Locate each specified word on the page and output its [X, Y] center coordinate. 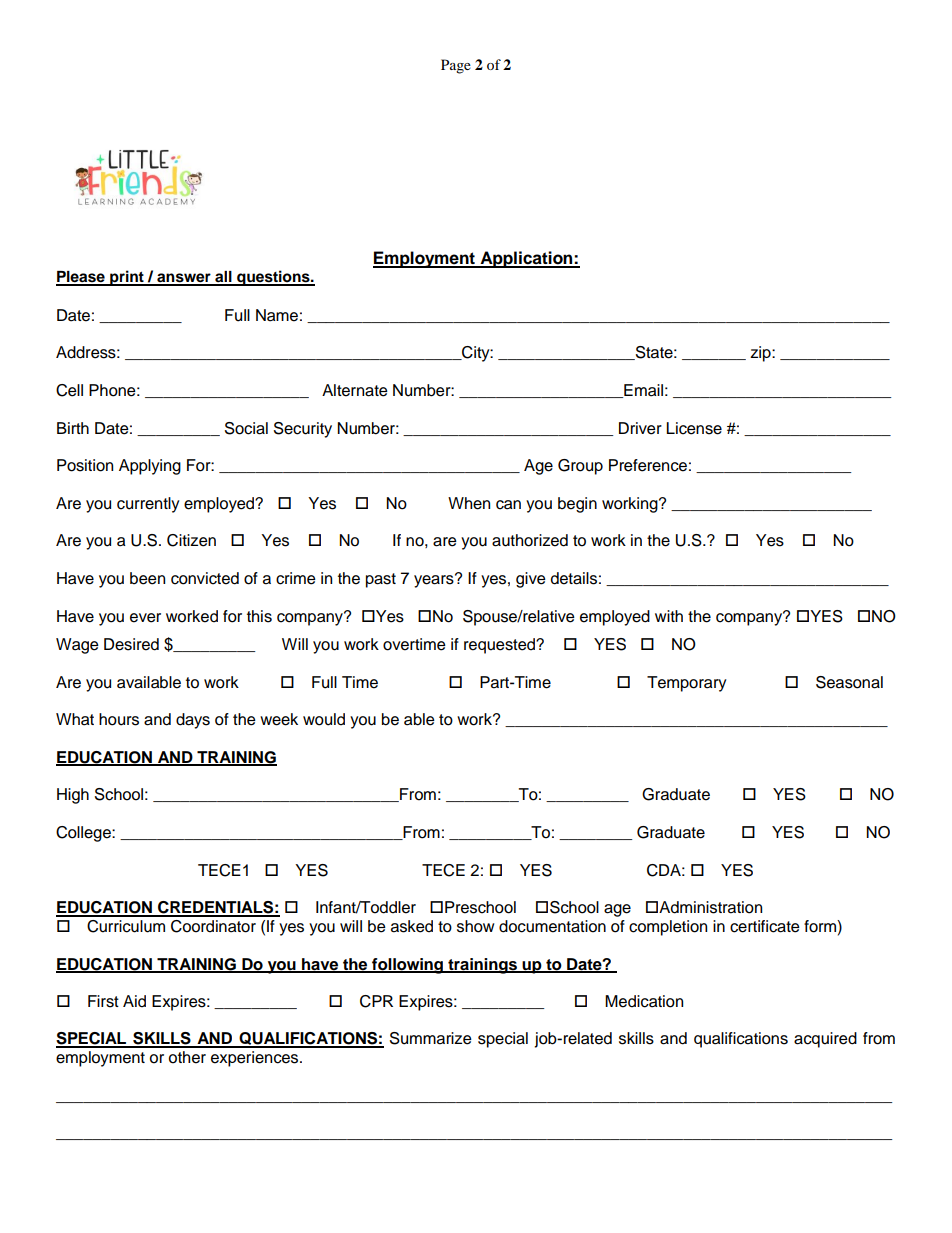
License [694, 428]
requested [500, 646]
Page [456, 66]
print [127, 278]
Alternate [355, 390]
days [193, 721]
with [669, 616]
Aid [134, 1001]
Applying [150, 467]
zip [761, 354]
